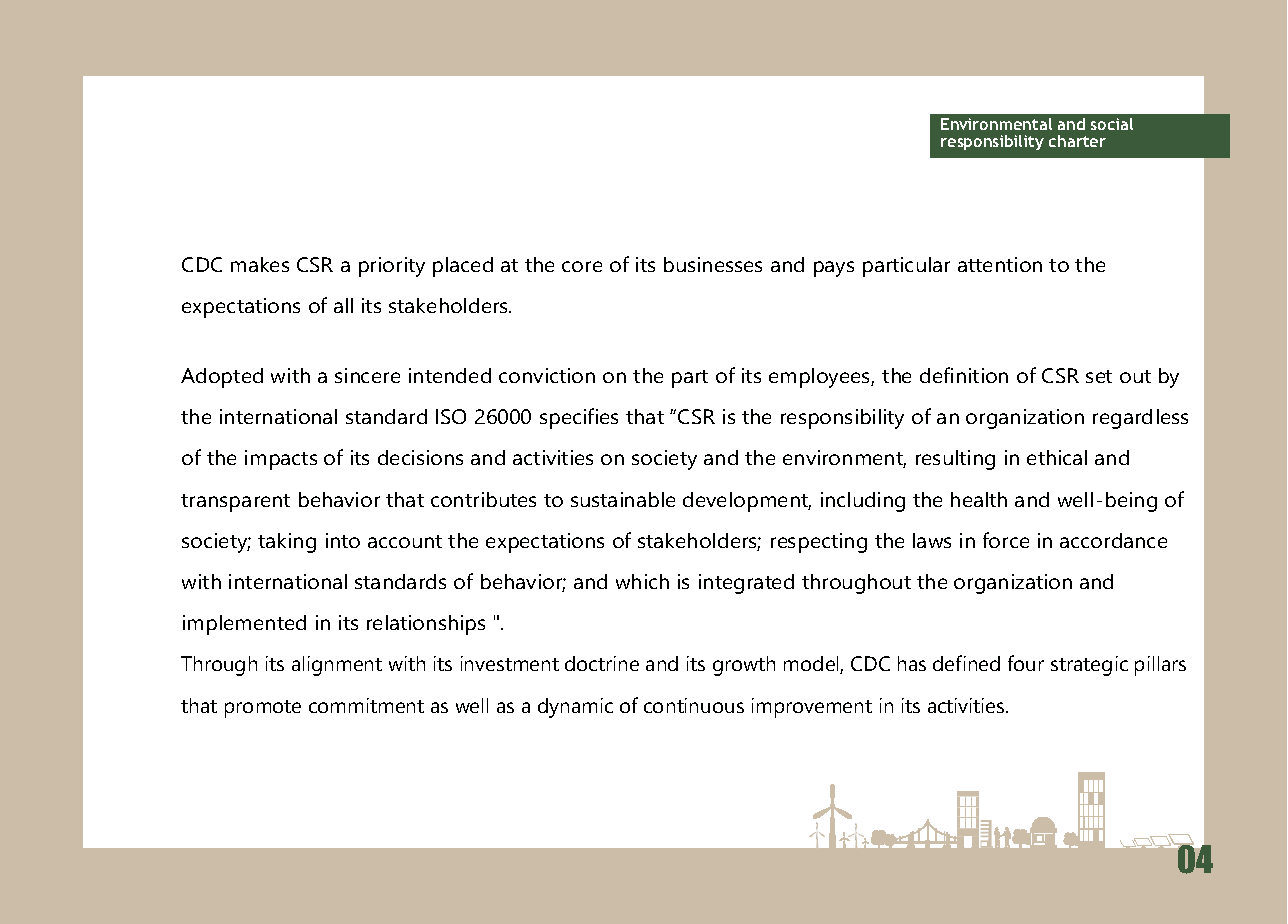  I want to click on regardless, so click(1140, 419).
